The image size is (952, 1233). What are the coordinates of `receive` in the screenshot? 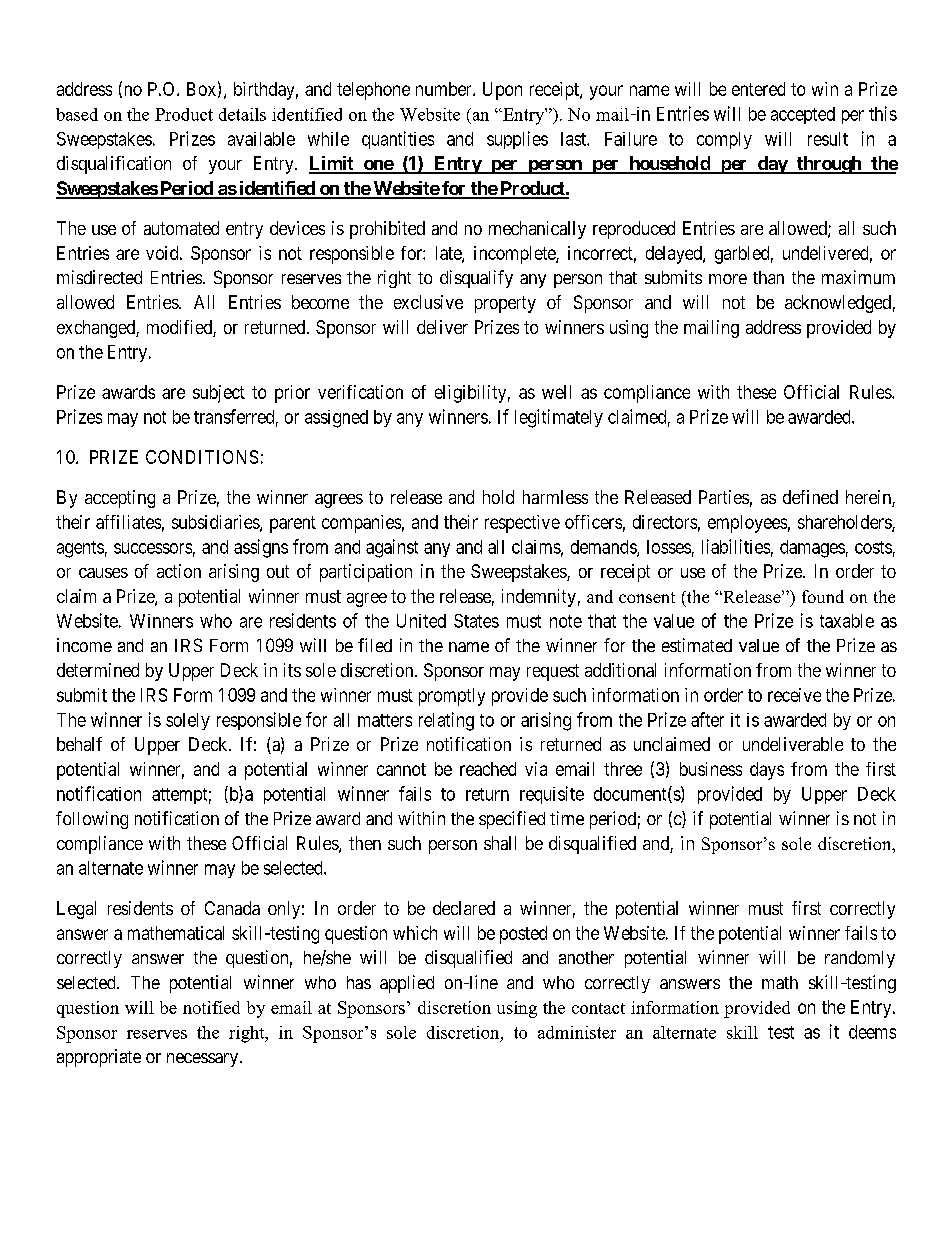 It's located at (794, 695).
